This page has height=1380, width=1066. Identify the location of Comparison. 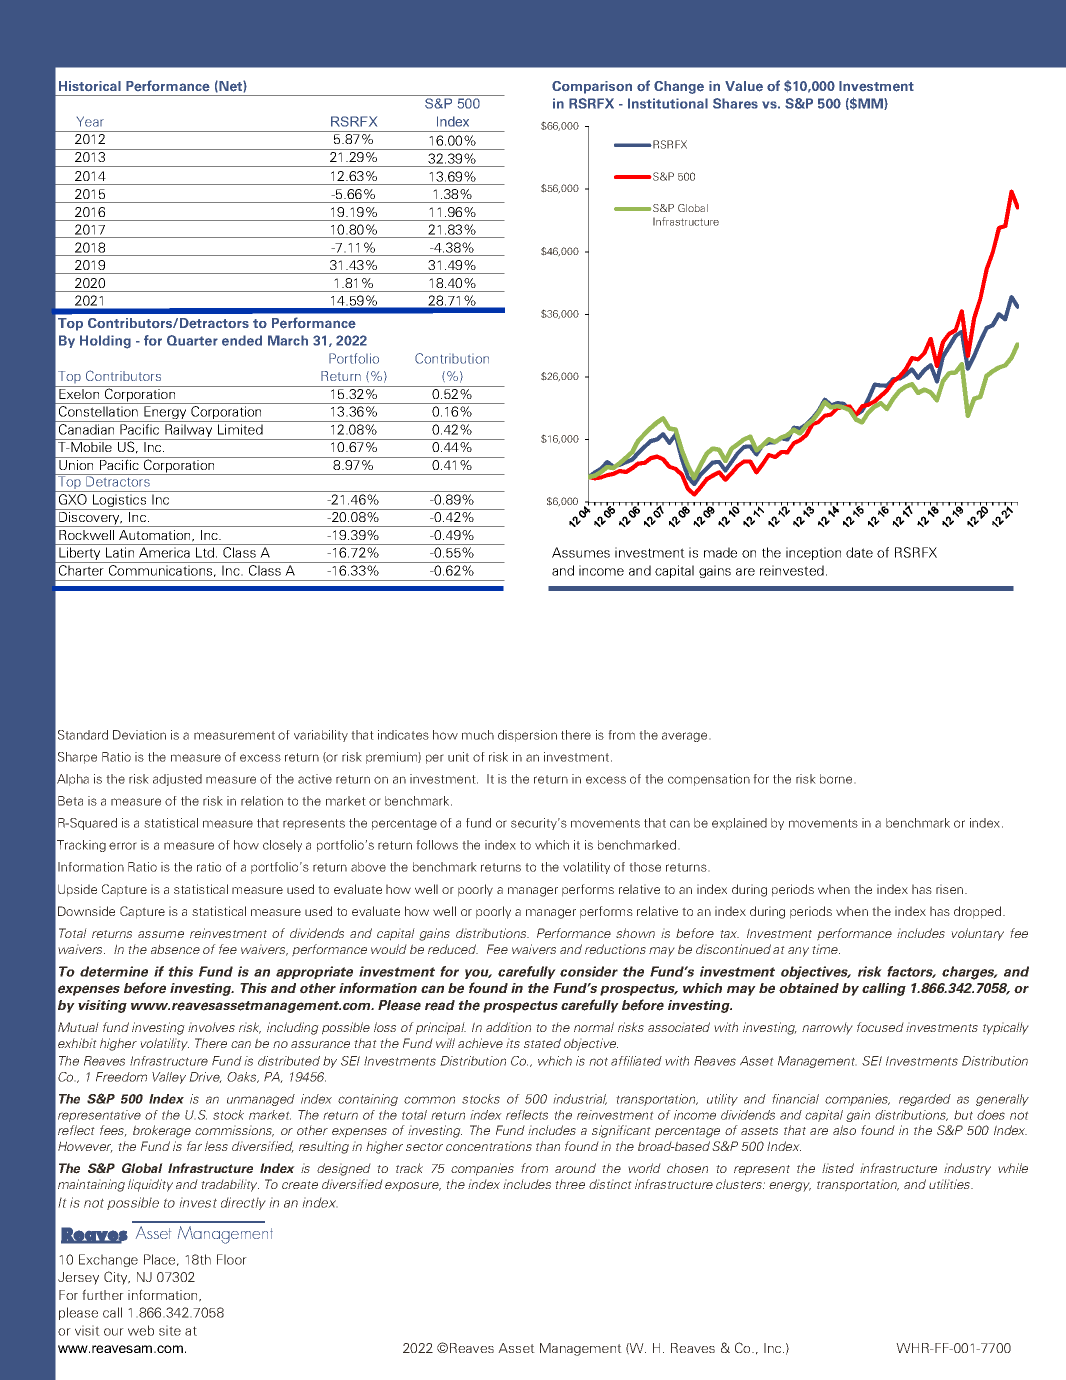
(592, 87).
